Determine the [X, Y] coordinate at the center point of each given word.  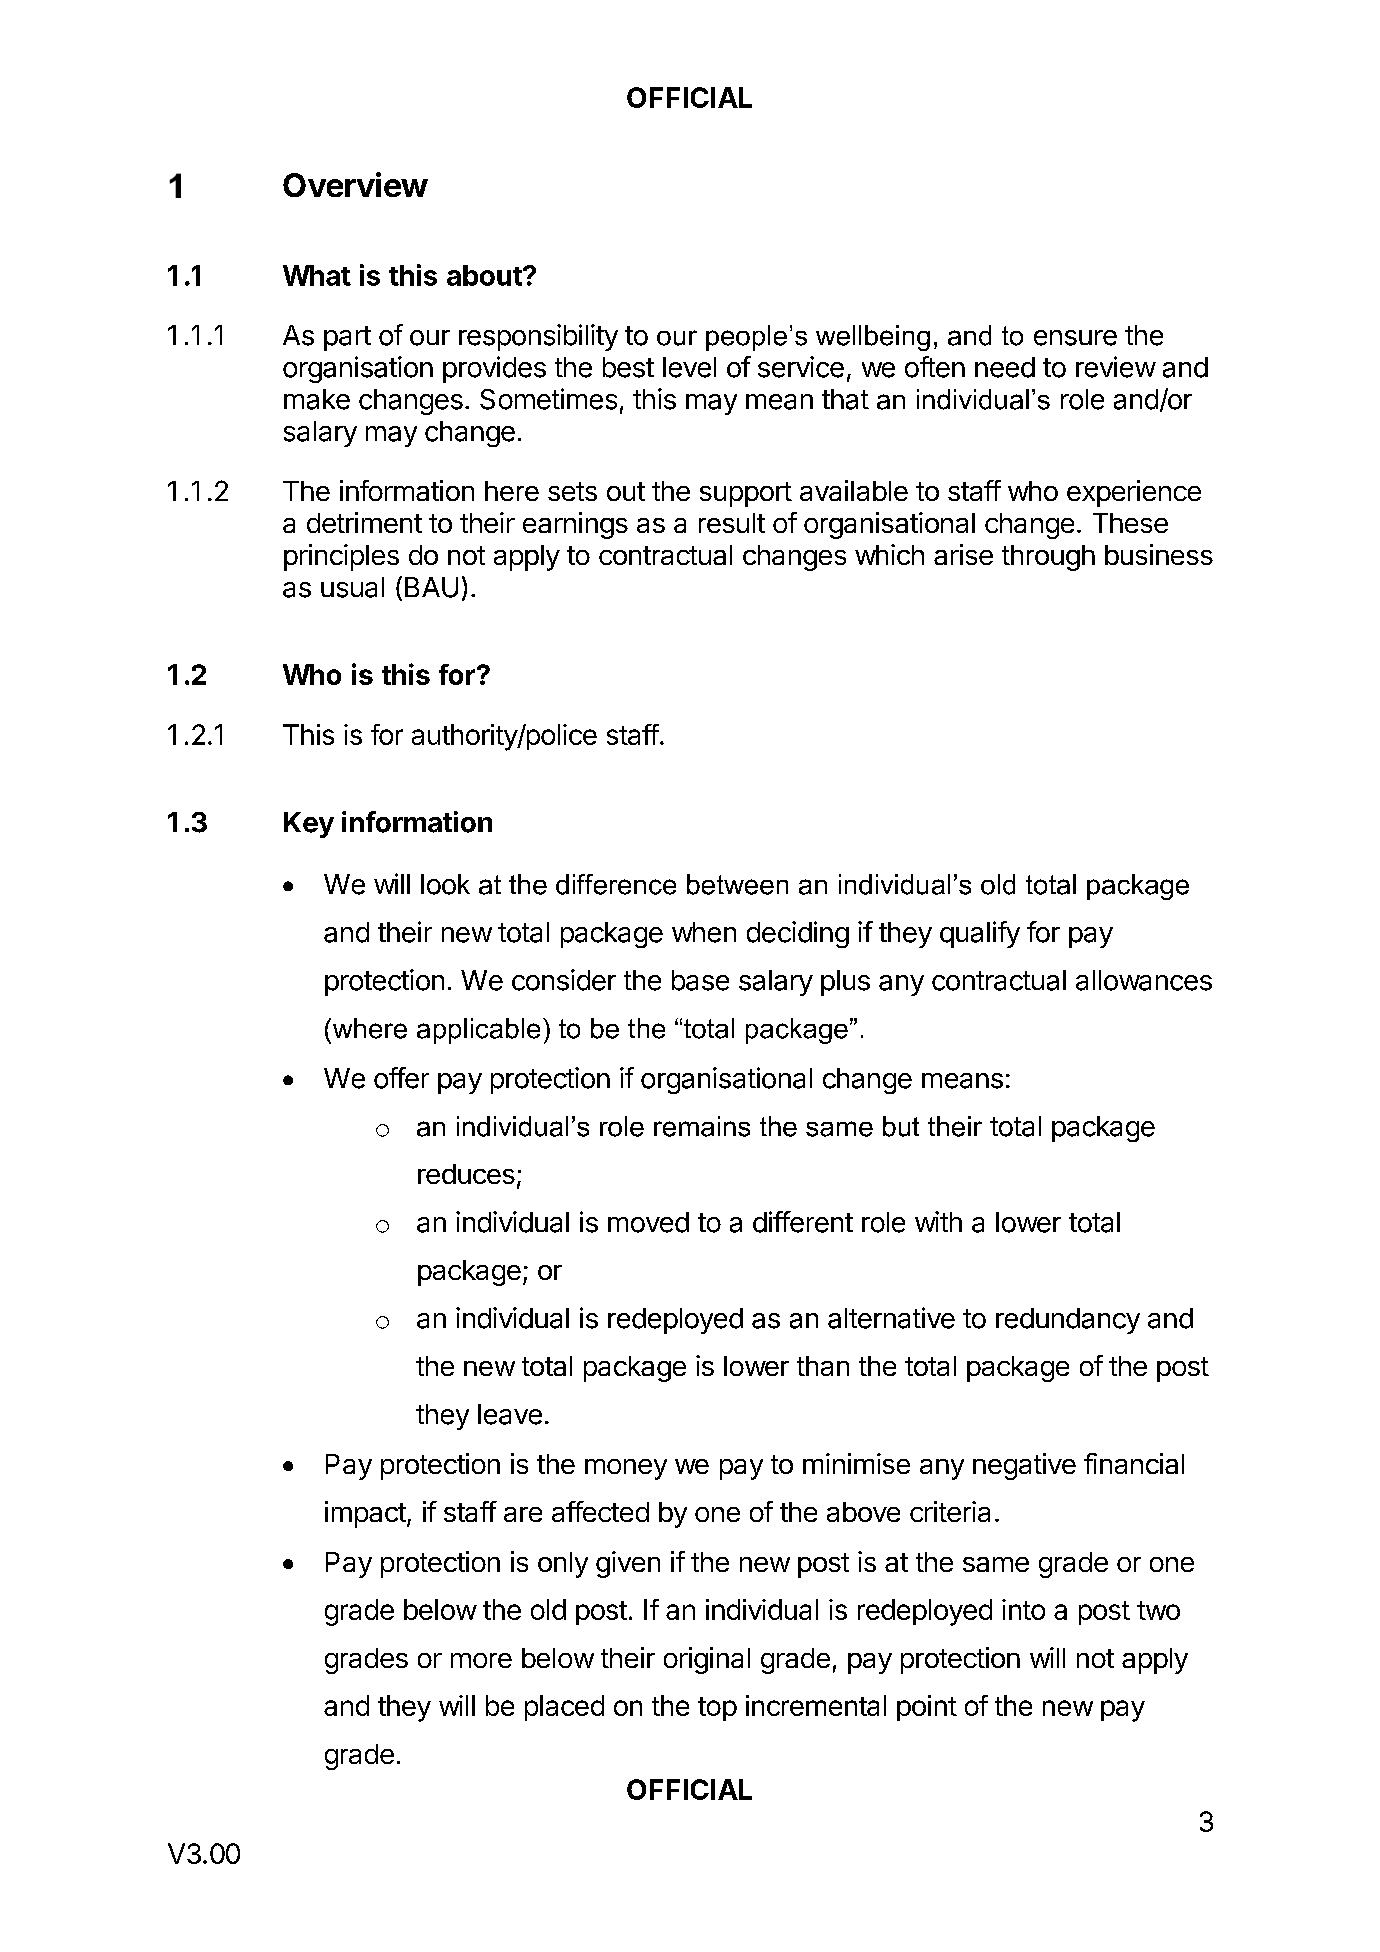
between [737, 884]
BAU [431, 587]
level [689, 367]
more [481, 1660]
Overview [355, 184]
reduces [466, 1174]
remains [702, 1126]
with [938, 1221]
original [707, 1660]
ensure [1075, 338]
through [1048, 558]
